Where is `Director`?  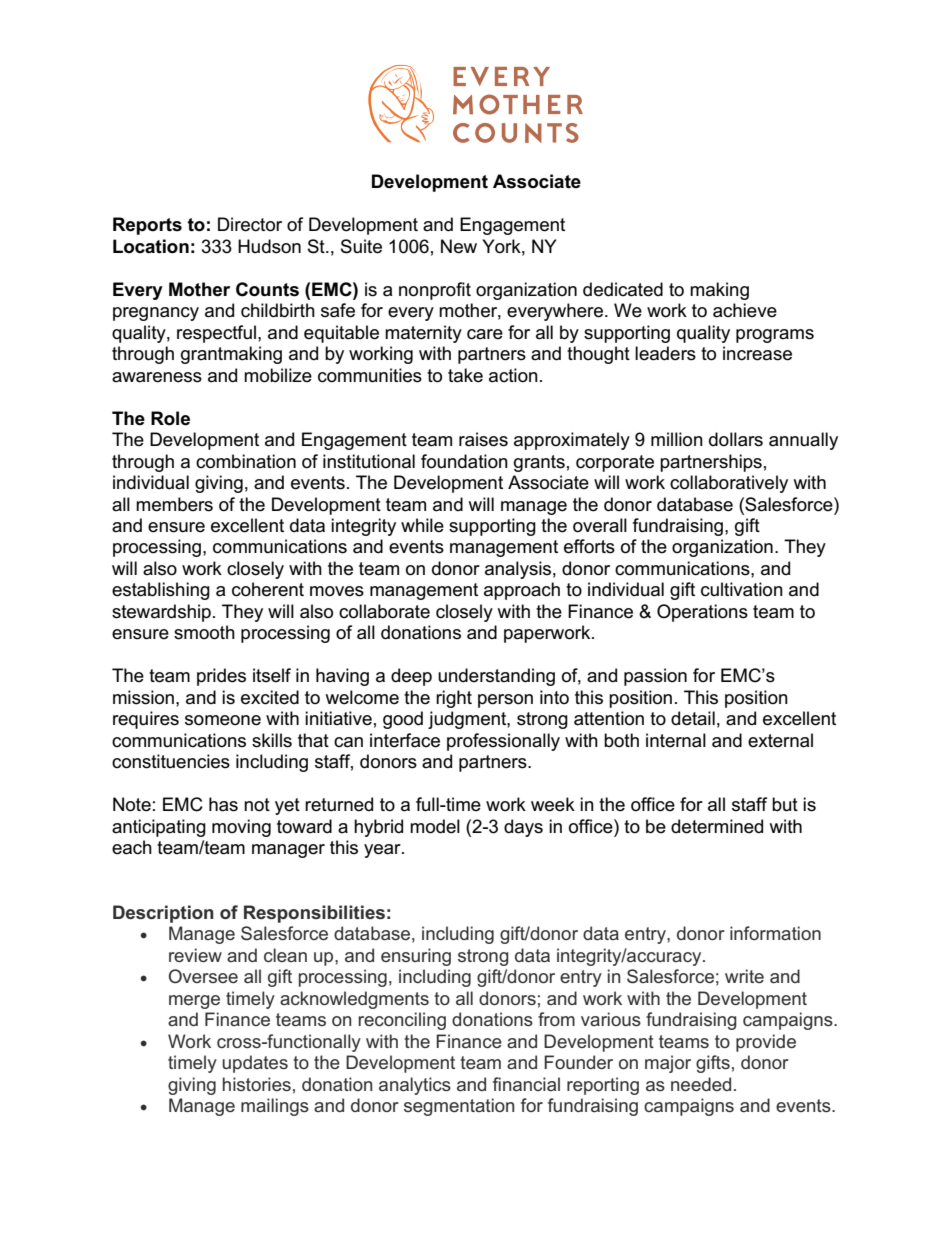
Director is located at coordinates (250, 224).
